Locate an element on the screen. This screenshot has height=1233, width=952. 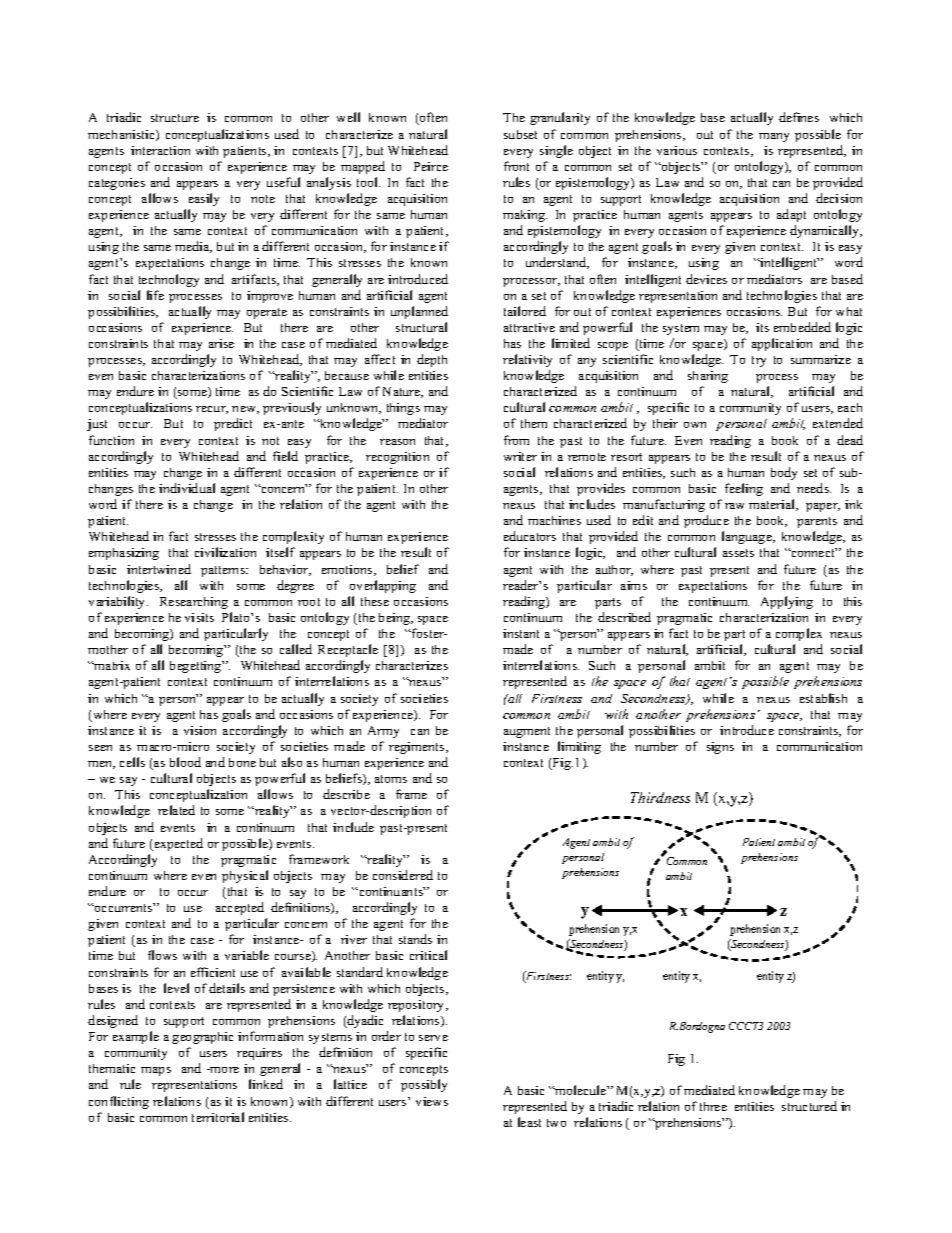
many is located at coordinates (774, 137).
